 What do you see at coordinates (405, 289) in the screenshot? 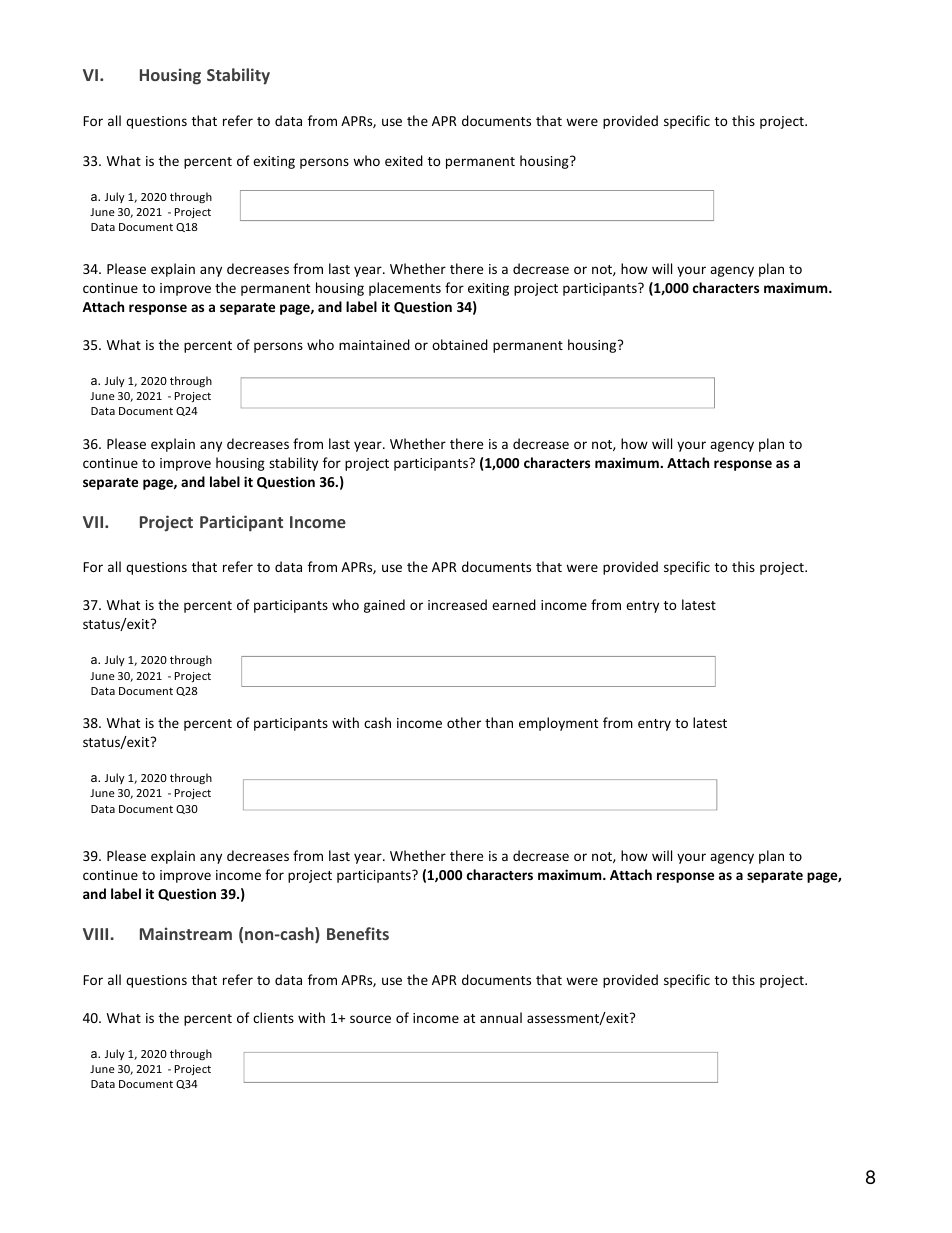
I see `placements` at bounding box center [405, 289].
